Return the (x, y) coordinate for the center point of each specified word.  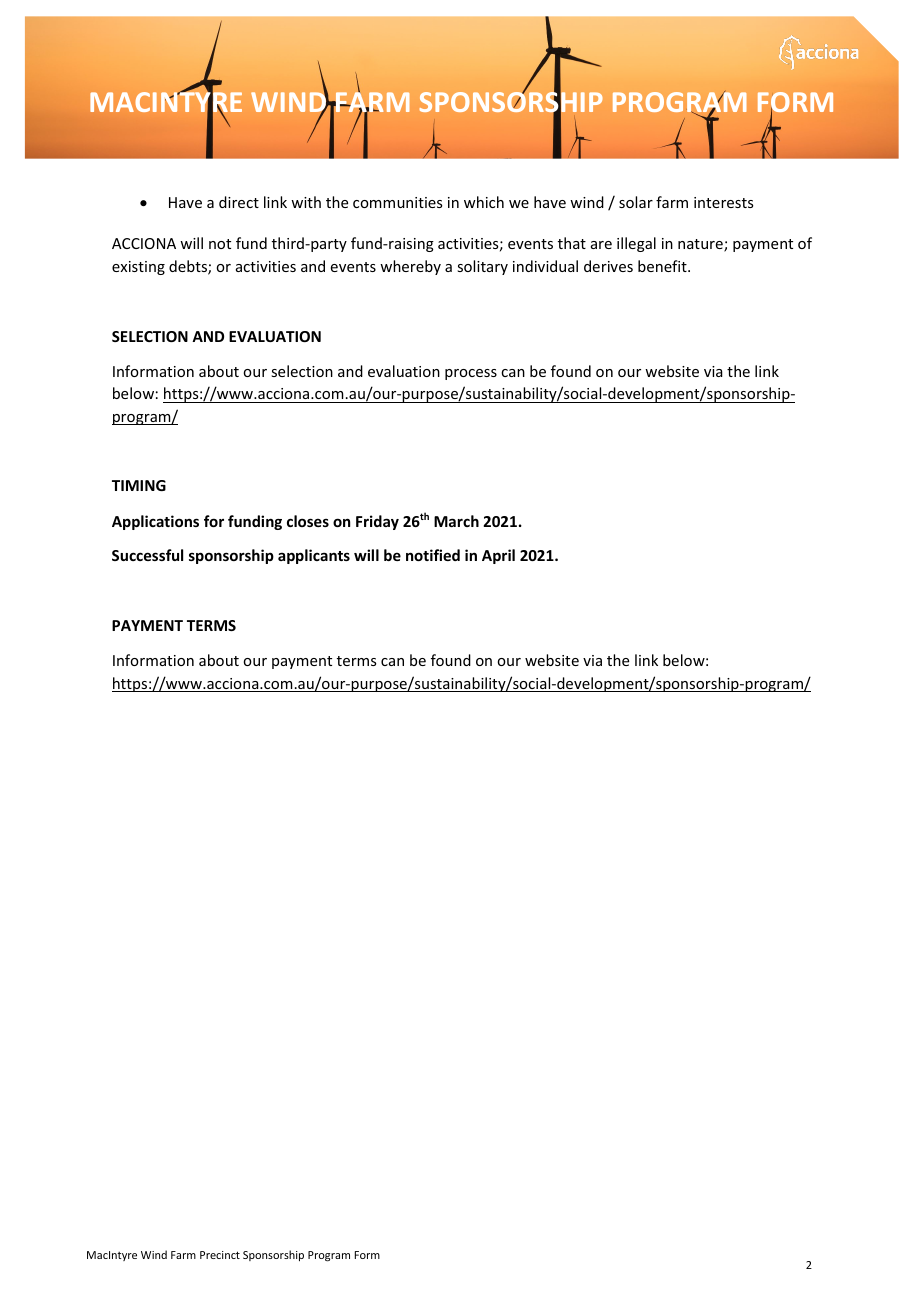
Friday (377, 522)
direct (239, 202)
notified (433, 555)
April (498, 556)
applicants (314, 556)
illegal (636, 244)
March (456, 521)
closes (308, 521)
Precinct (220, 1255)
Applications (155, 522)
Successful (147, 555)
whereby (410, 267)
